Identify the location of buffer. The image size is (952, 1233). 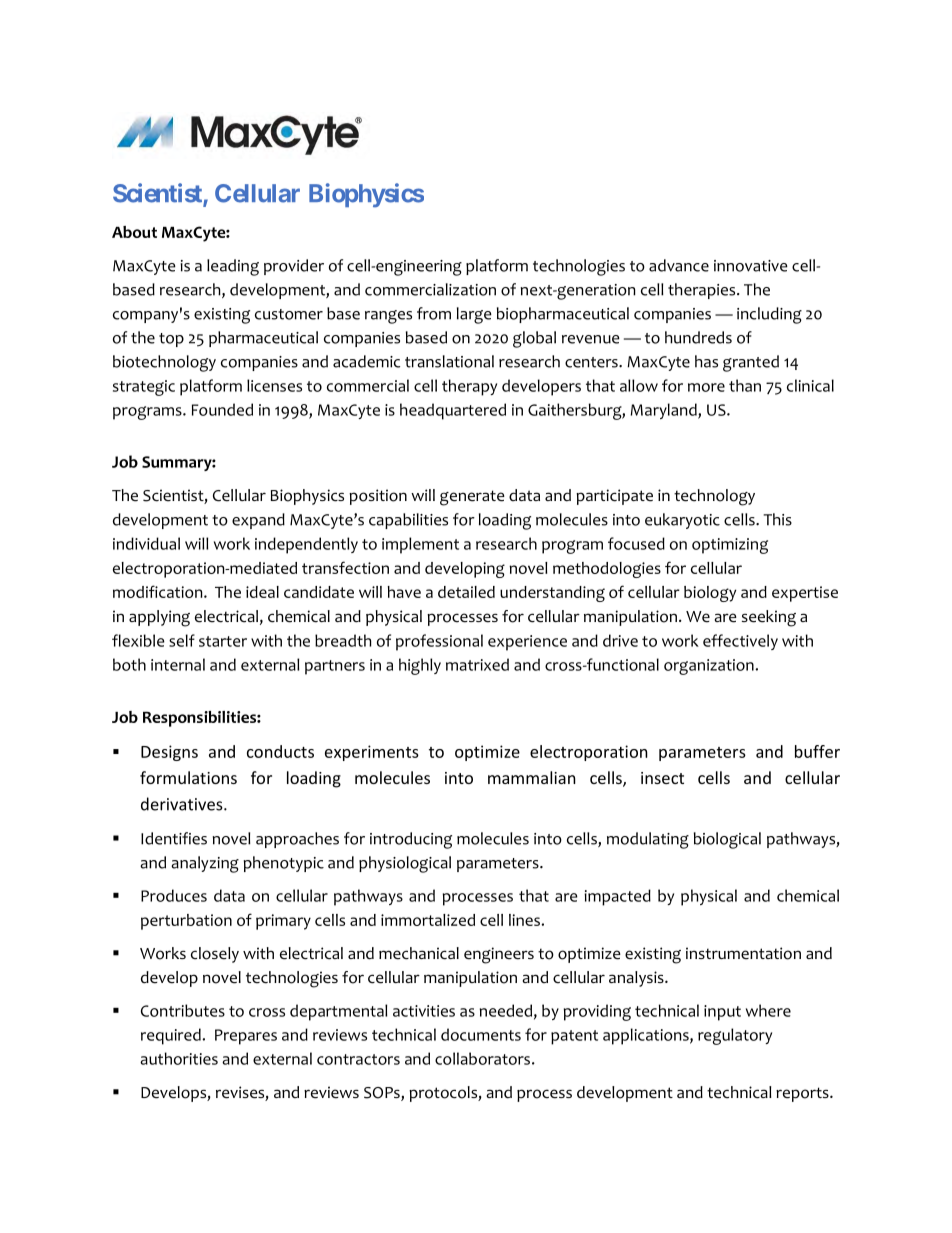
(817, 751).
